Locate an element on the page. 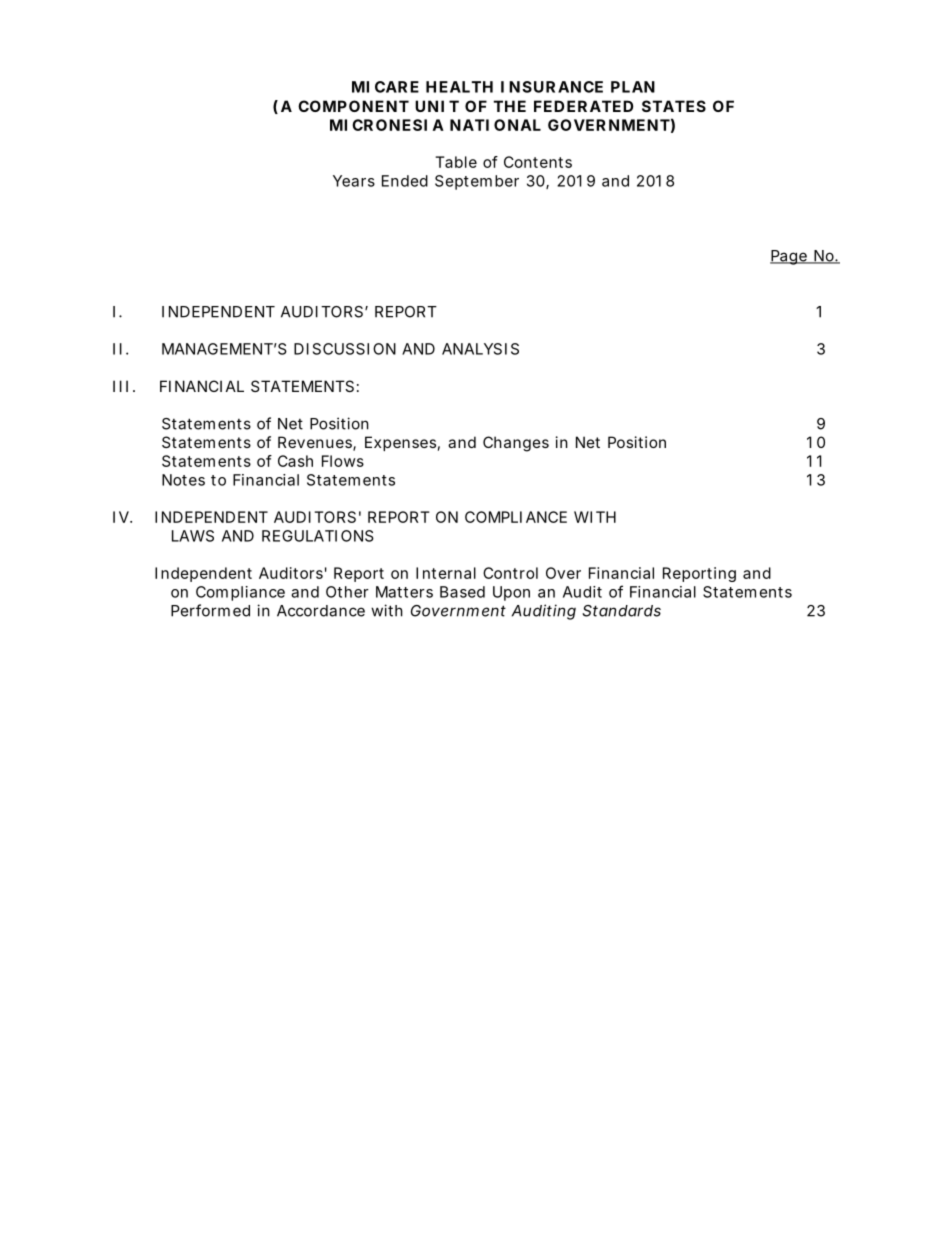 This page has height=1233, width=952. HEALTH is located at coordinates (459, 87).
